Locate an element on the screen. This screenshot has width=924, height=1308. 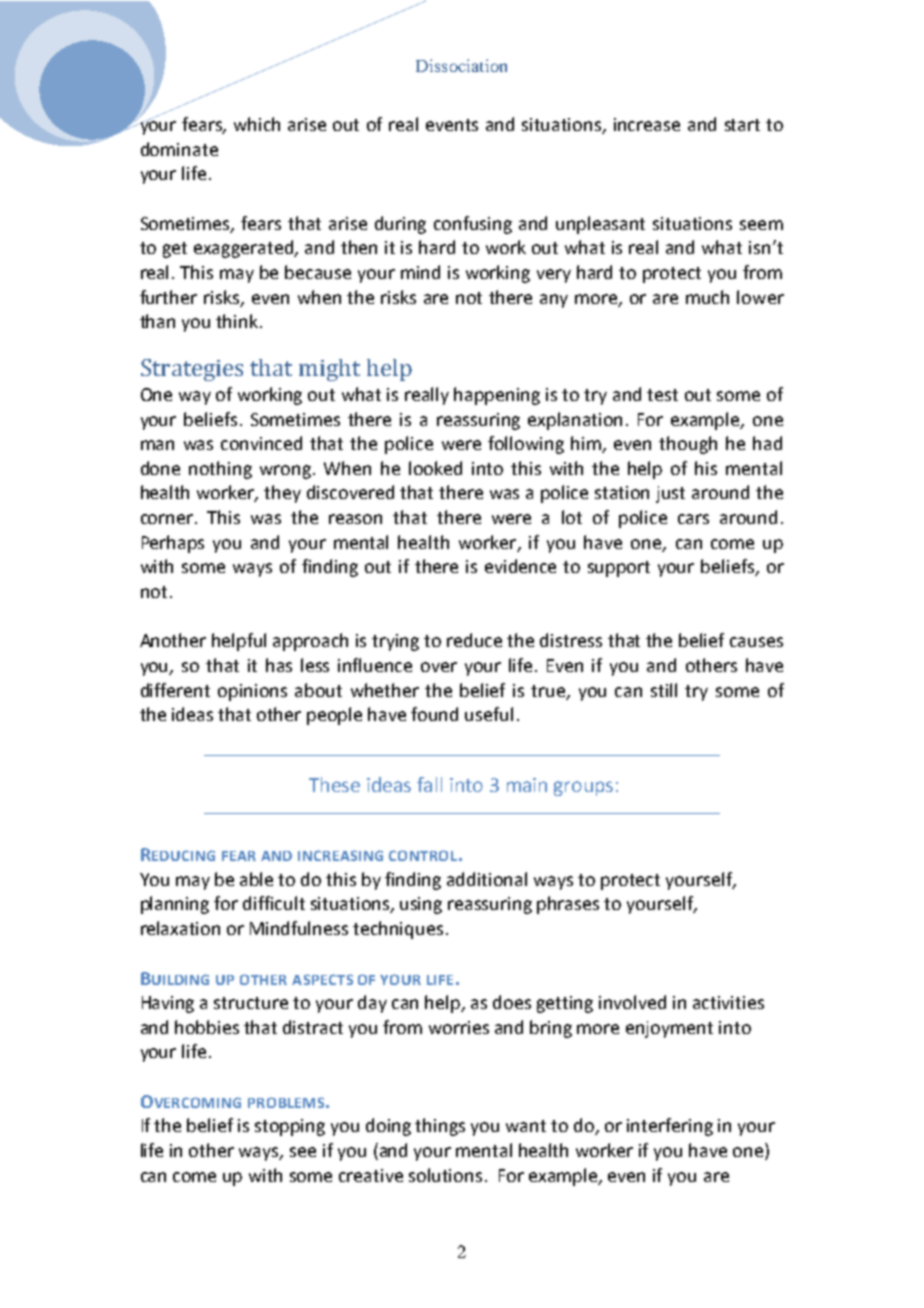
though is located at coordinates (688, 445).
